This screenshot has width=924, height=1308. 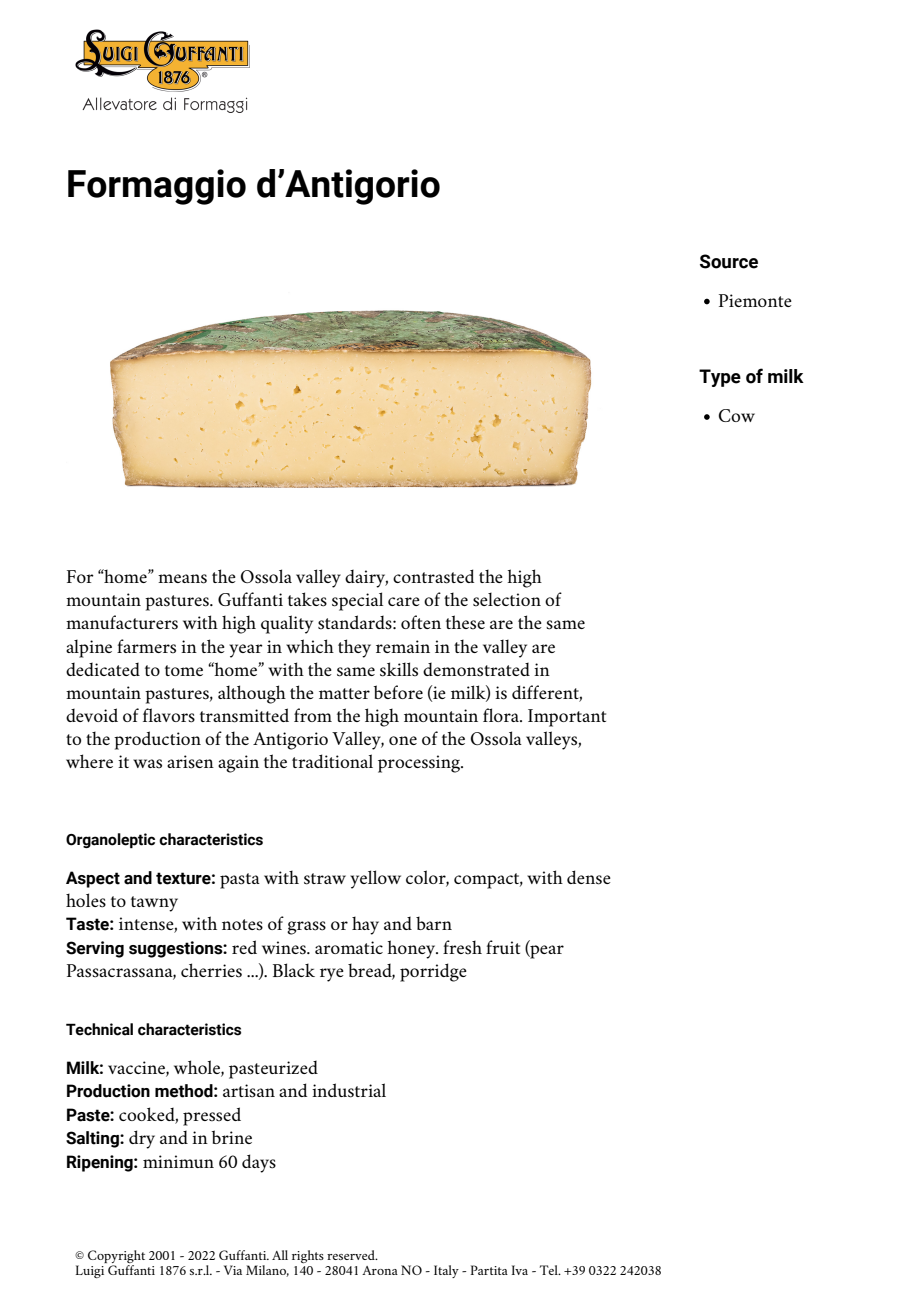 I want to click on Important, so click(x=567, y=718).
